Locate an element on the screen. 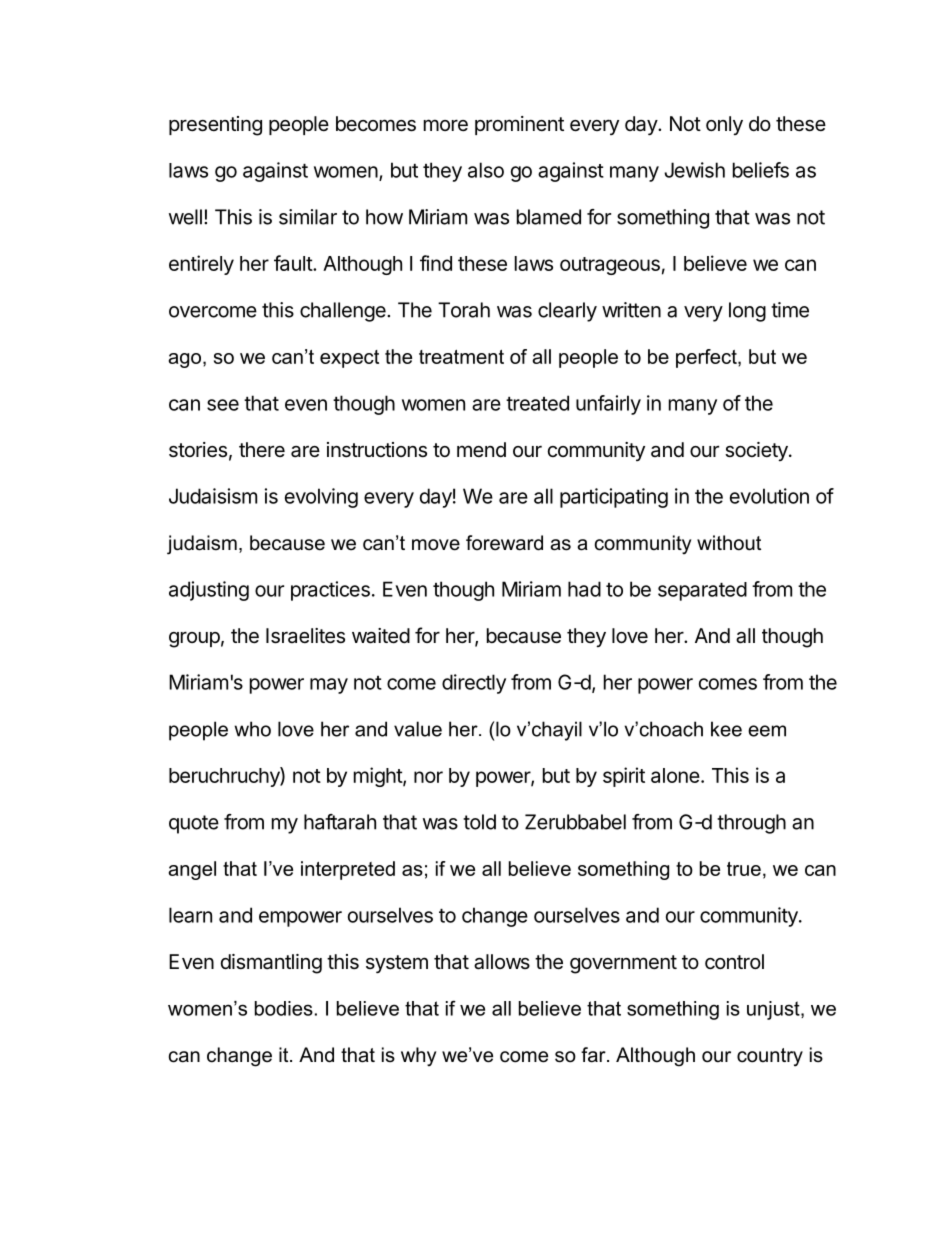 The image size is (952, 1233). Jewish is located at coordinates (694, 170).
